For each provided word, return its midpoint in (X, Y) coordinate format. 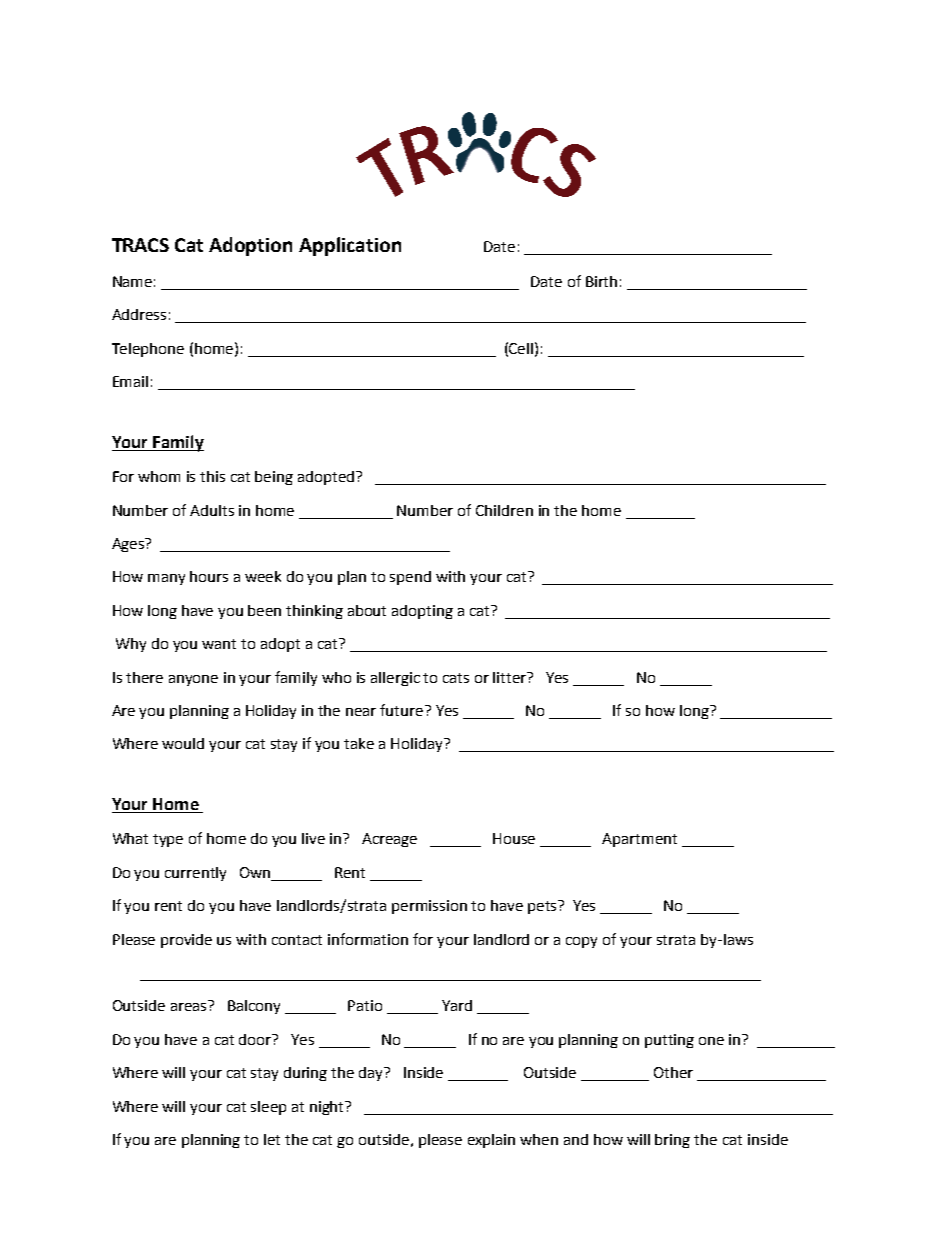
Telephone (148, 350)
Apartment (639, 840)
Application (350, 246)
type (168, 840)
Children (504, 510)
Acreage (389, 840)
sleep (268, 1108)
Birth (601, 281)
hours (209, 576)
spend (410, 578)
